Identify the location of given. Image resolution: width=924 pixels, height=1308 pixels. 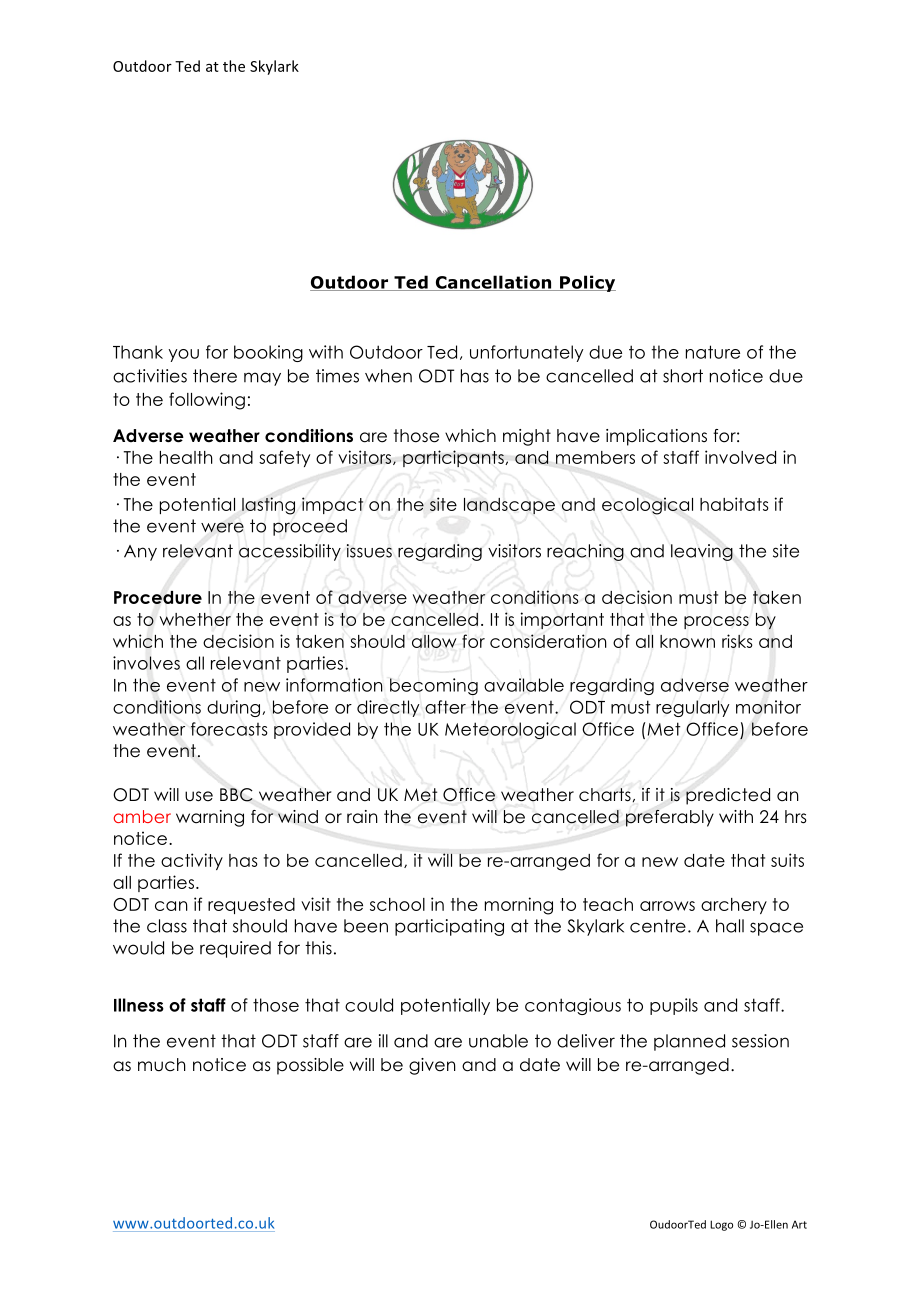
(432, 1066).
